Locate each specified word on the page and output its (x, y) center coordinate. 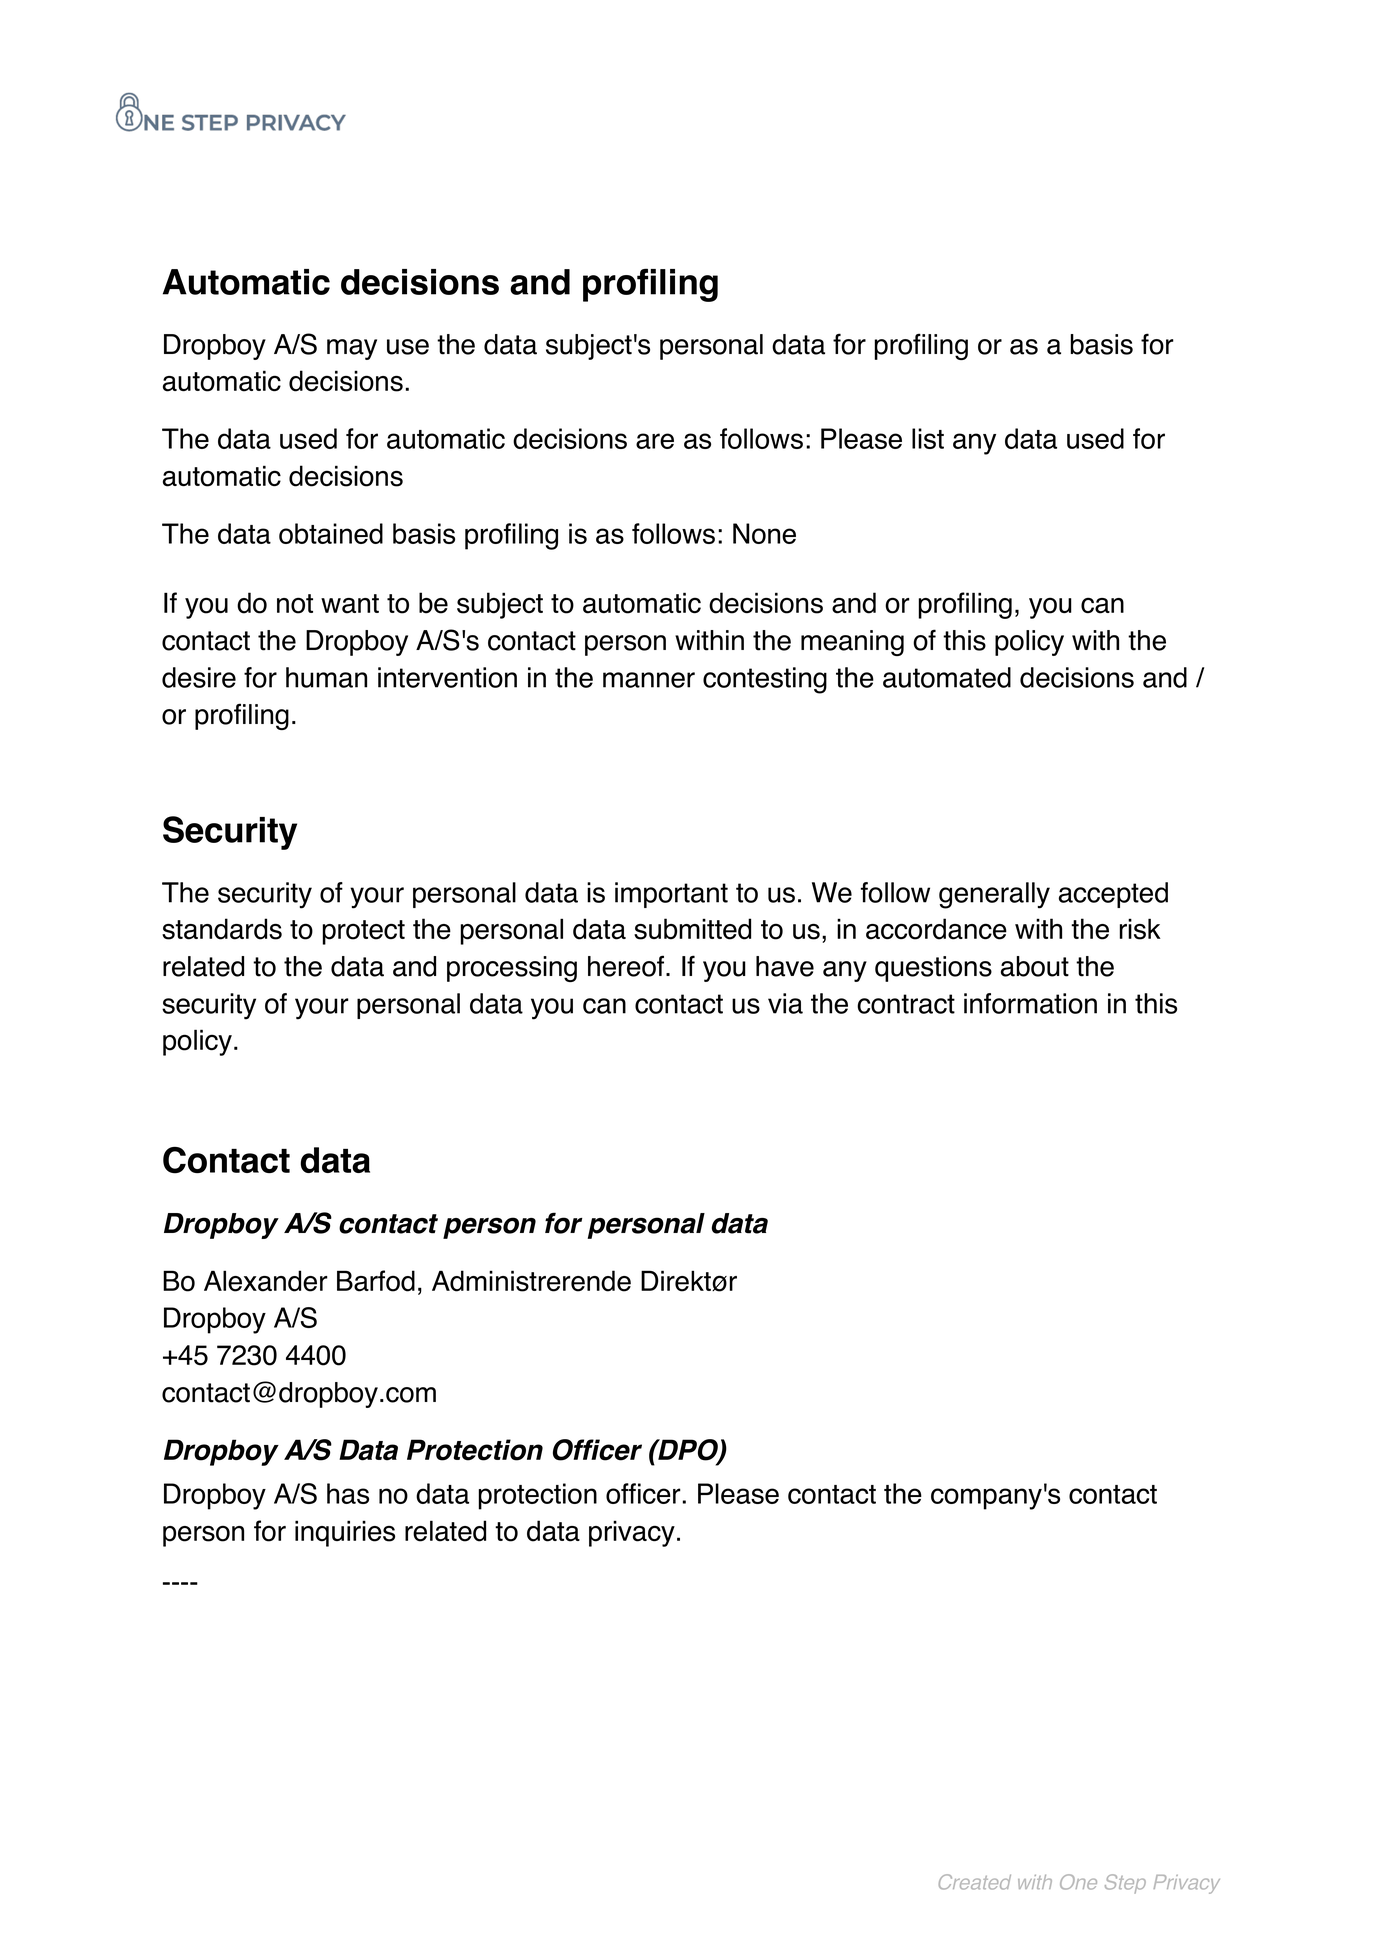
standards (222, 929)
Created (975, 1882)
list (928, 438)
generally (994, 895)
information (1030, 1003)
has (348, 1493)
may (352, 349)
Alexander (266, 1281)
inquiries (345, 1533)
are (655, 441)
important (671, 895)
